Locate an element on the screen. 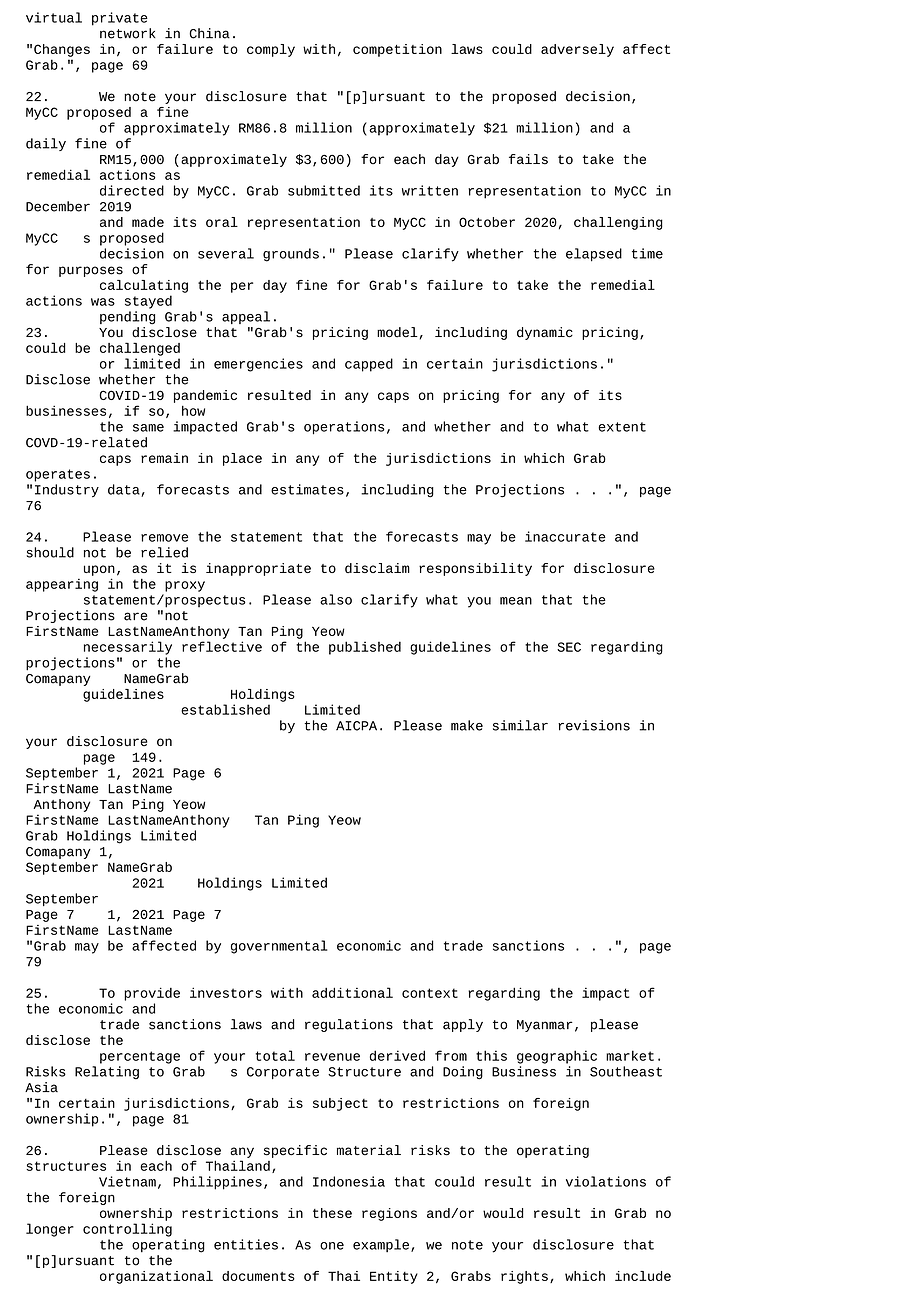 The image size is (924, 1308). adversely is located at coordinates (577, 50).
